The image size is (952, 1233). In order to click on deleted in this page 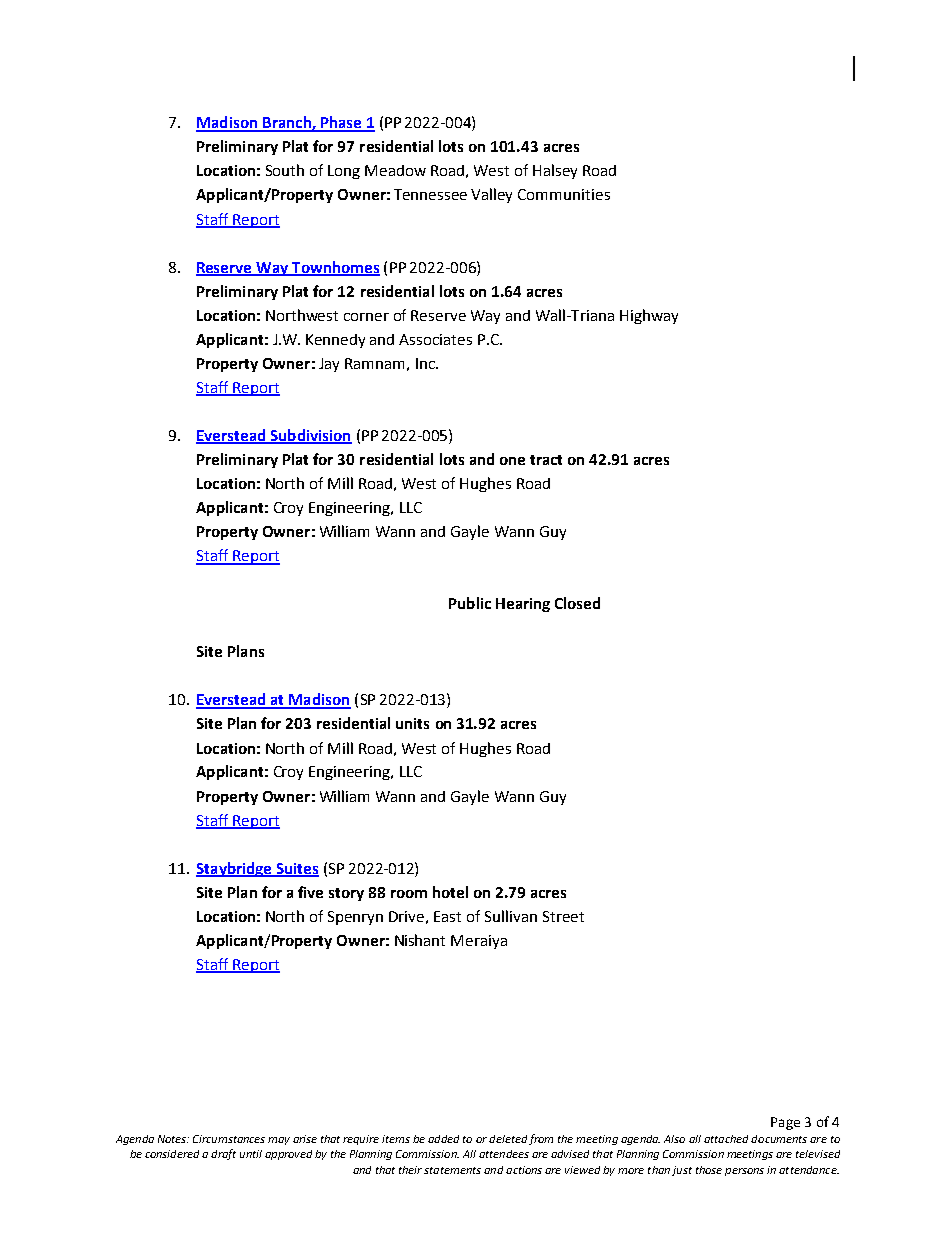, I will do `click(508, 1139)`.
